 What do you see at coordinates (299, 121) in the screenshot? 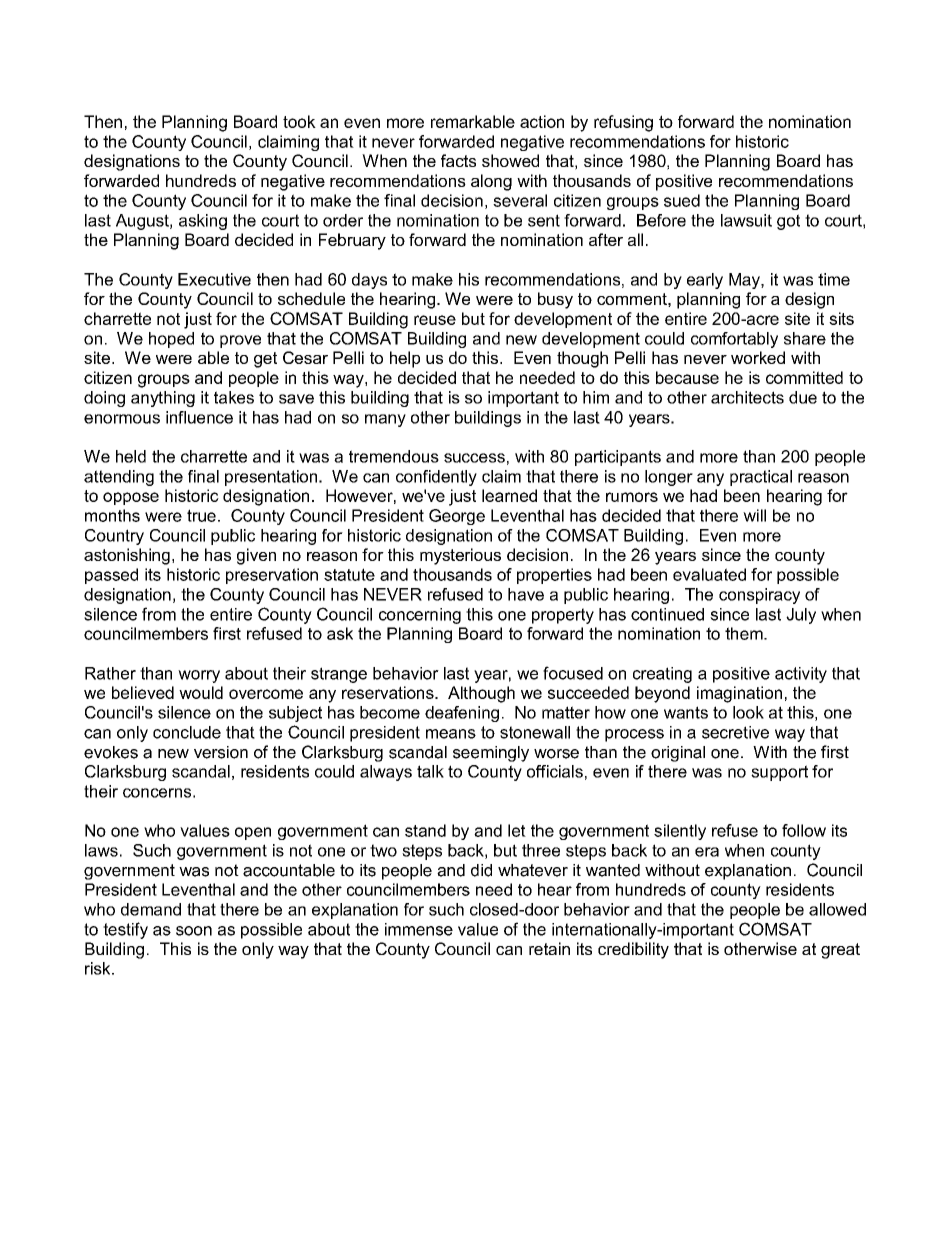
I see `took` at bounding box center [299, 121].
